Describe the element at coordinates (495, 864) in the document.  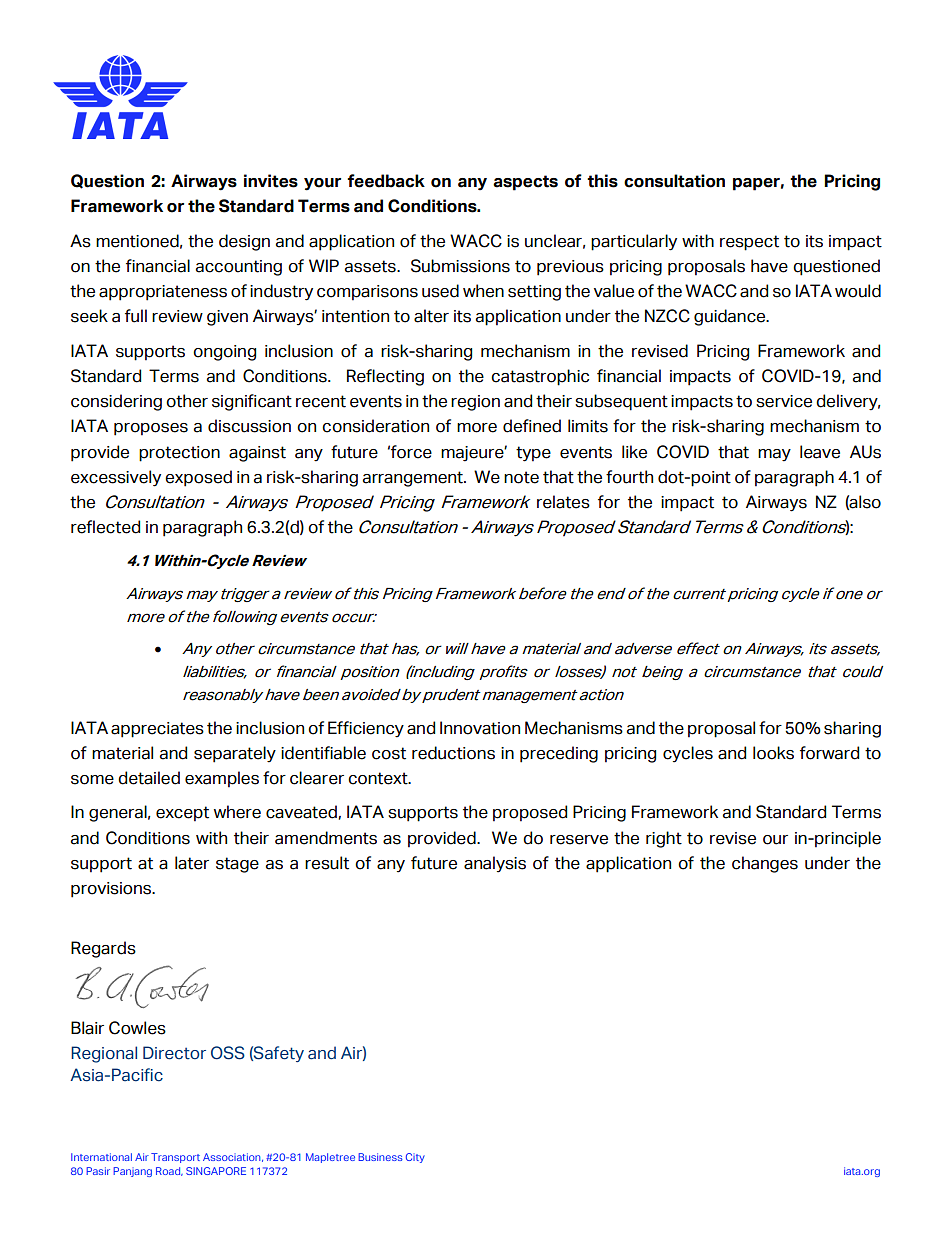
I see `analysis` at that location.
